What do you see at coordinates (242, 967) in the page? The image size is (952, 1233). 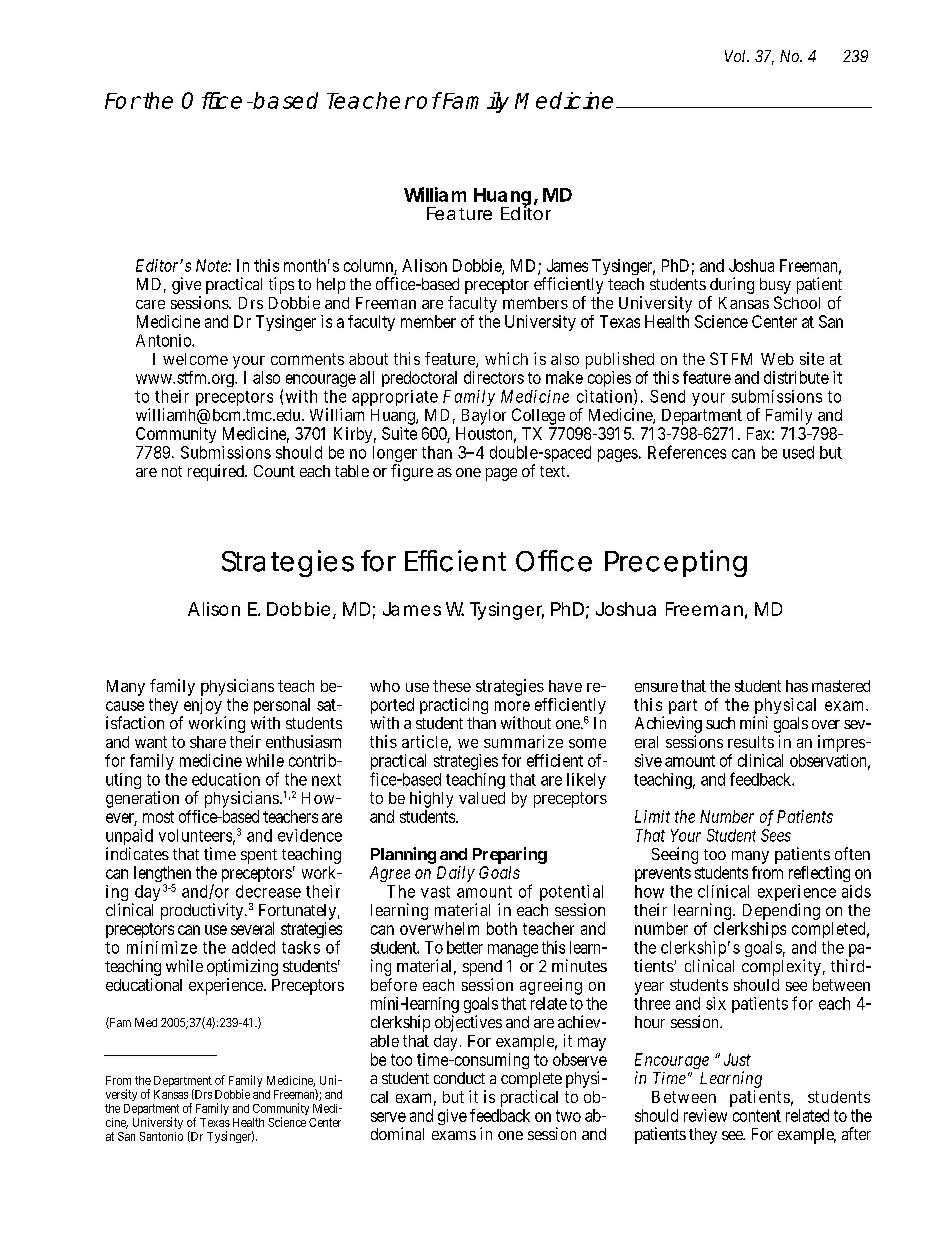 I see `optimizing` at bounding box center [242, 967].
